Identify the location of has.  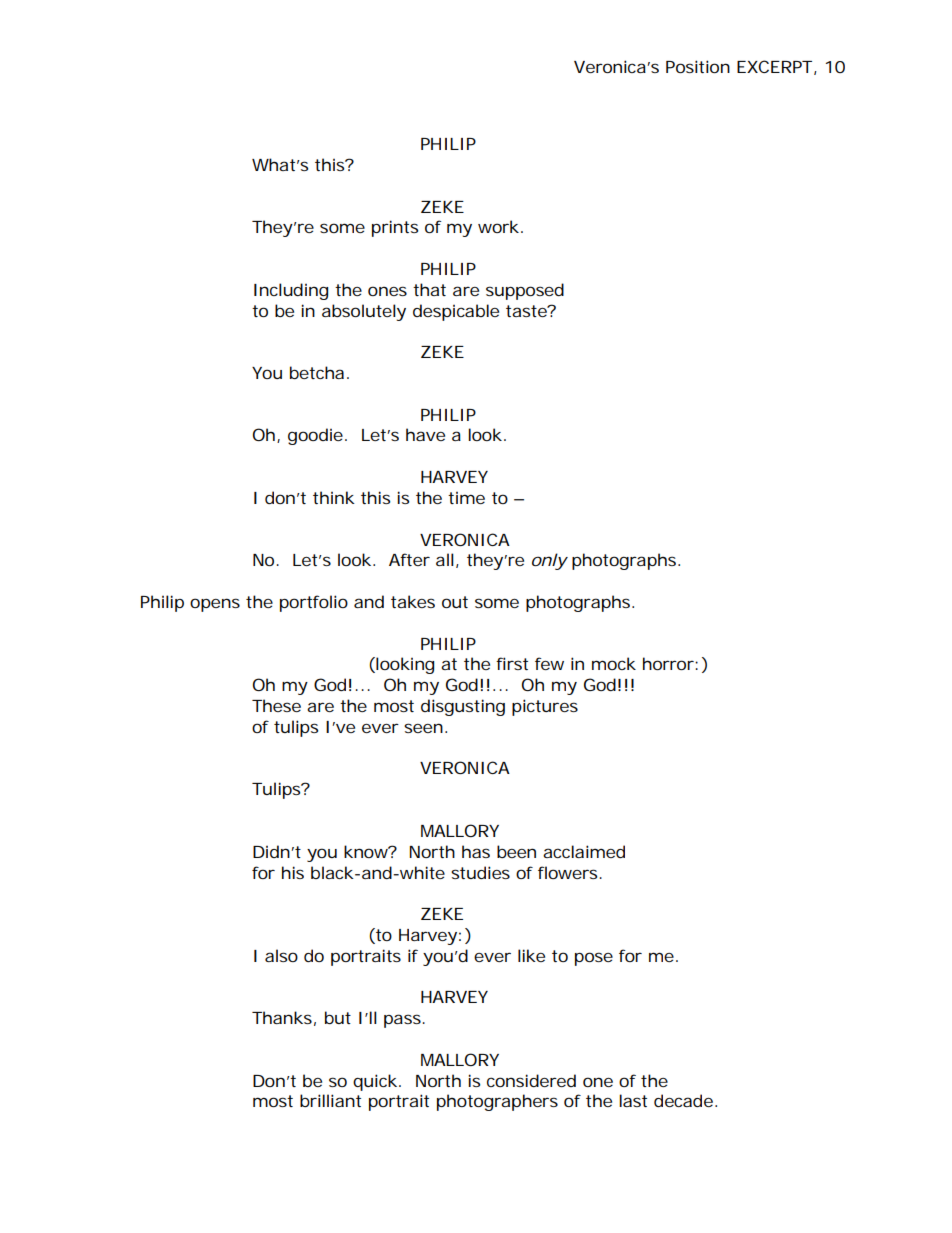
(476, 851).
